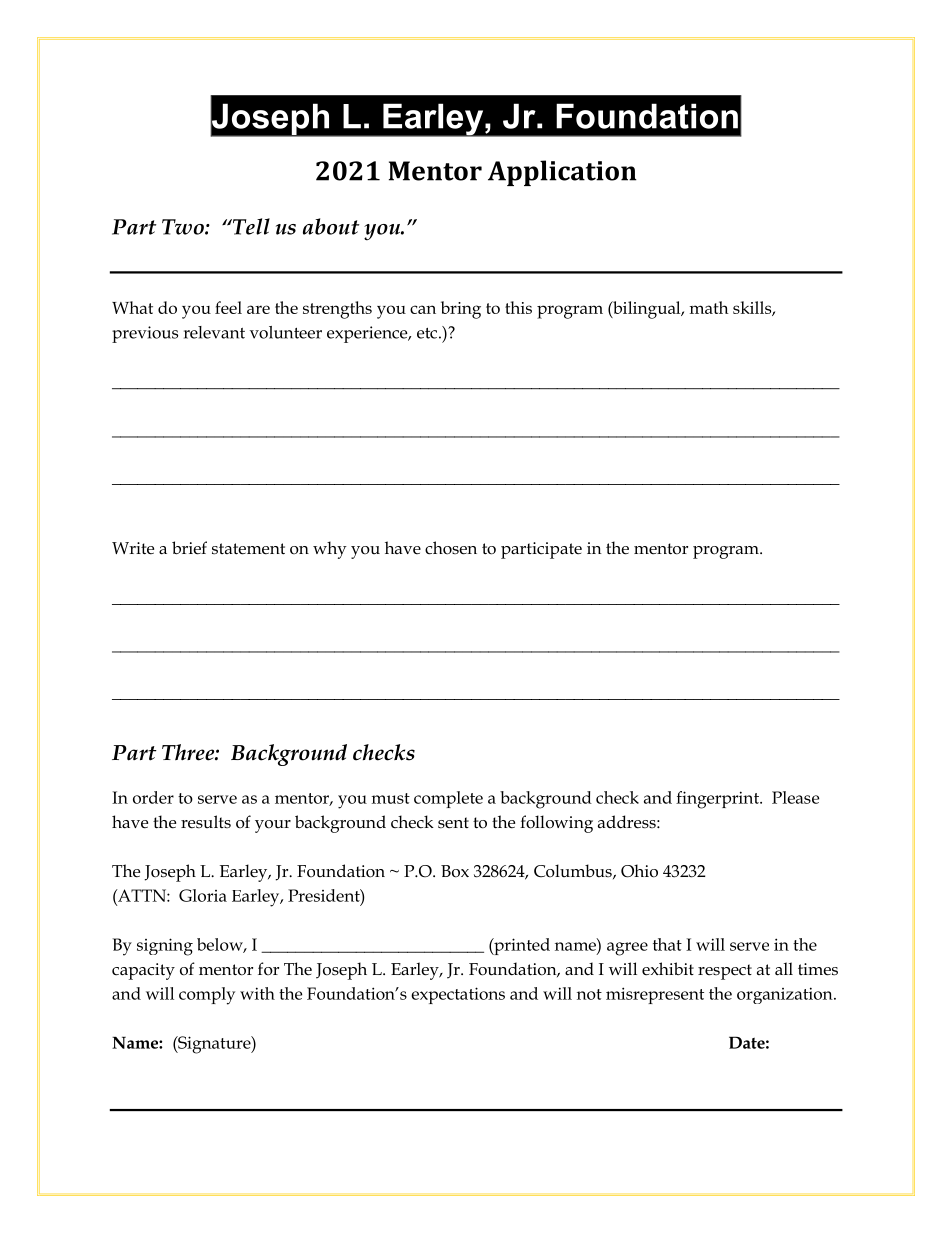  Describe the element at coordinates (184, 227) in the page. I see `Two` at that location.
